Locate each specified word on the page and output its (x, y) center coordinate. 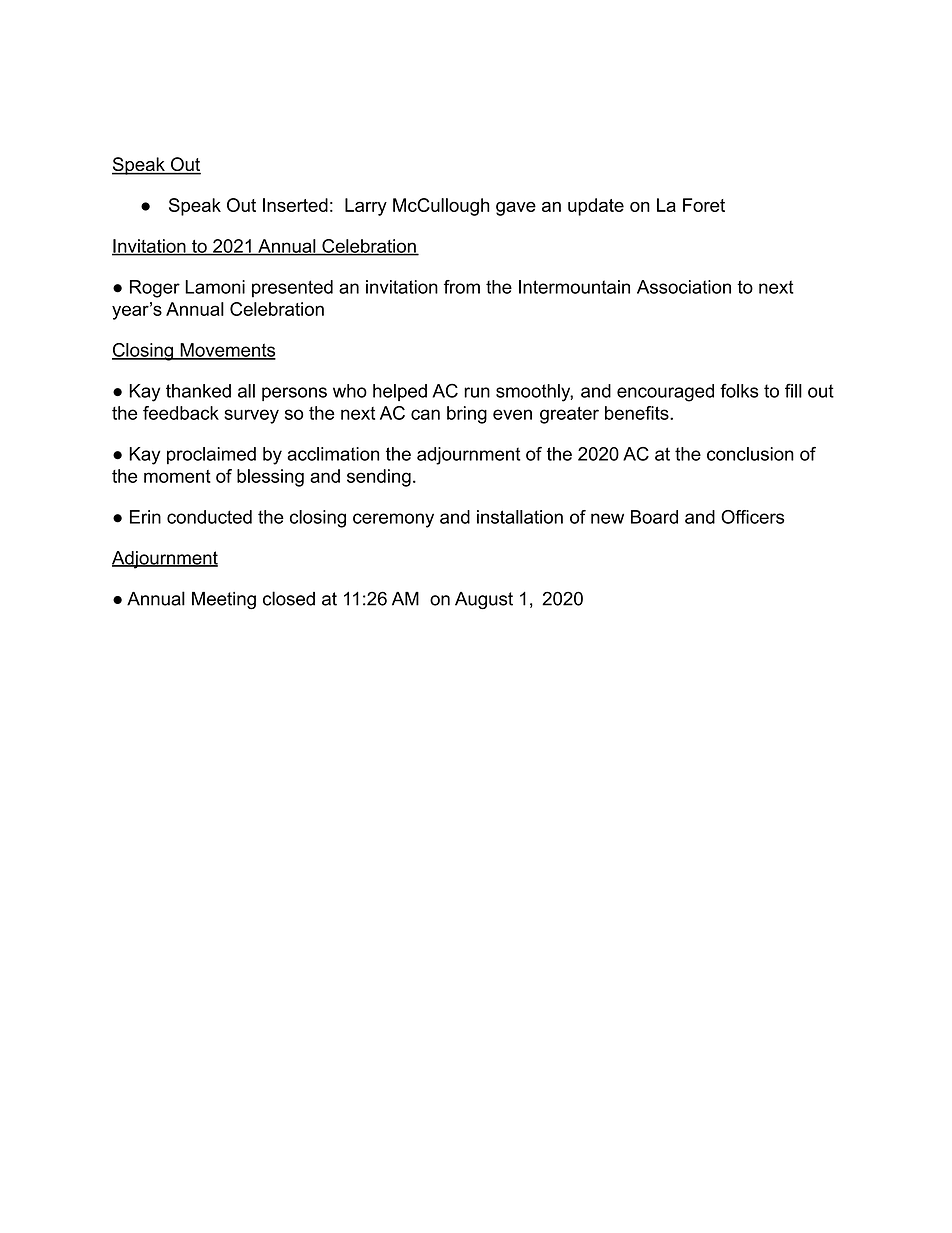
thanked (198, 391)
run (477, 392)
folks (739, 391)
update (596, 207)
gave (516, 209)
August (484, 601)
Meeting (224, 601)
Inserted (295, 205)
